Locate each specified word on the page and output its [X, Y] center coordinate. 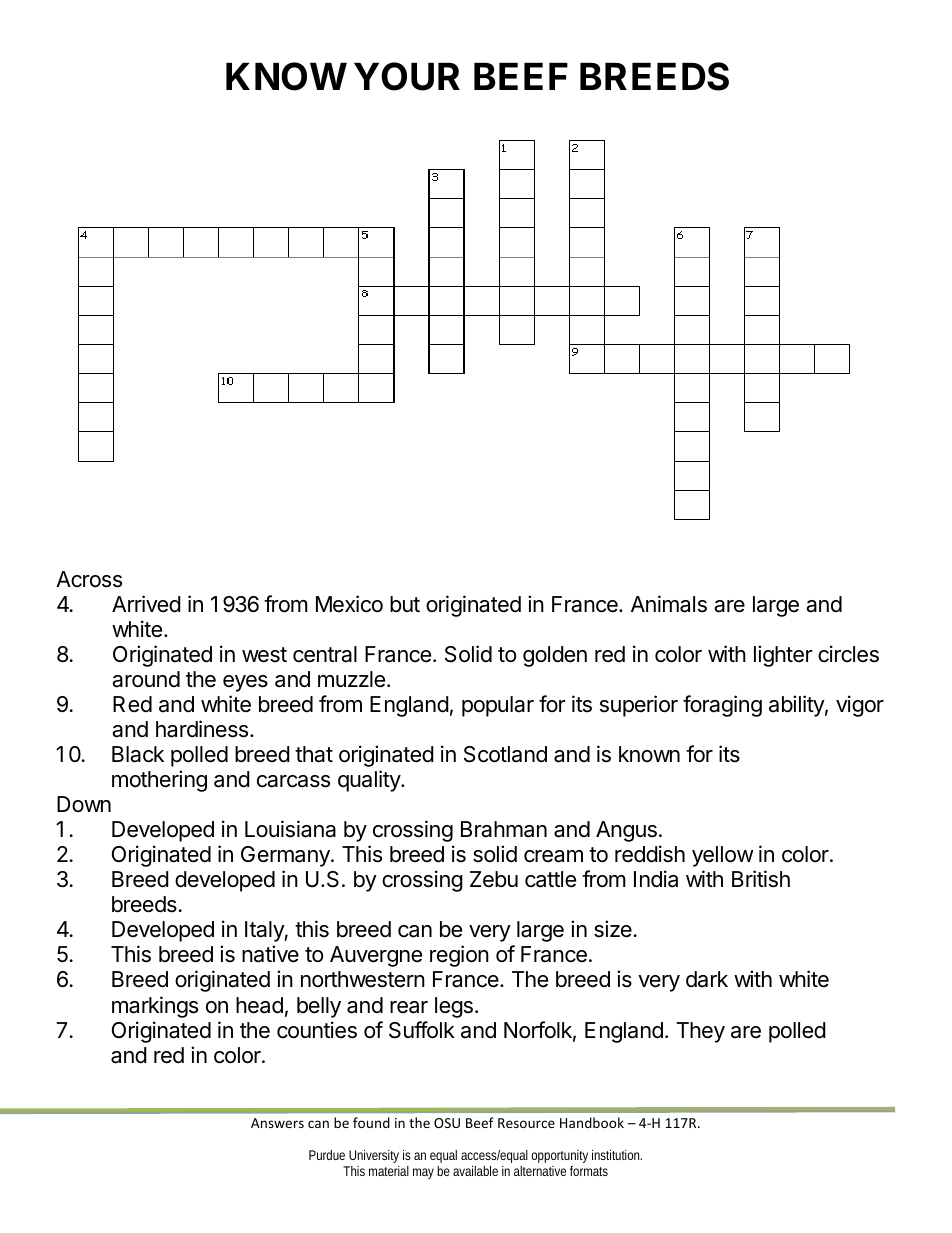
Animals [669, 604]
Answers [277, 1123]
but [405, 604]
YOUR [407, 77]
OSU [447, 1123]
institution [617, 1155]
